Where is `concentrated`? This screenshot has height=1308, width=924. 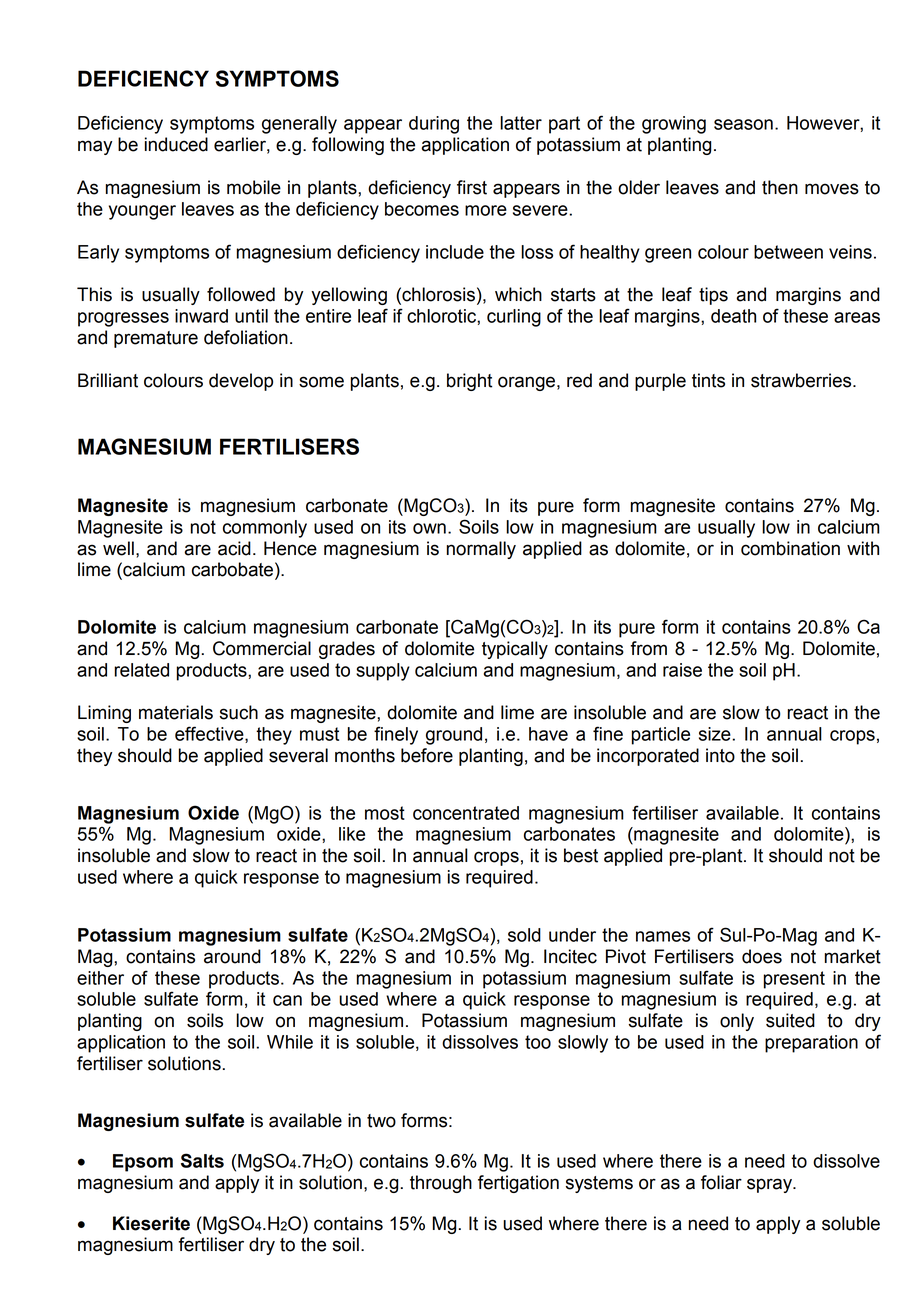 concentrated is located at coordinates (466, 813).
